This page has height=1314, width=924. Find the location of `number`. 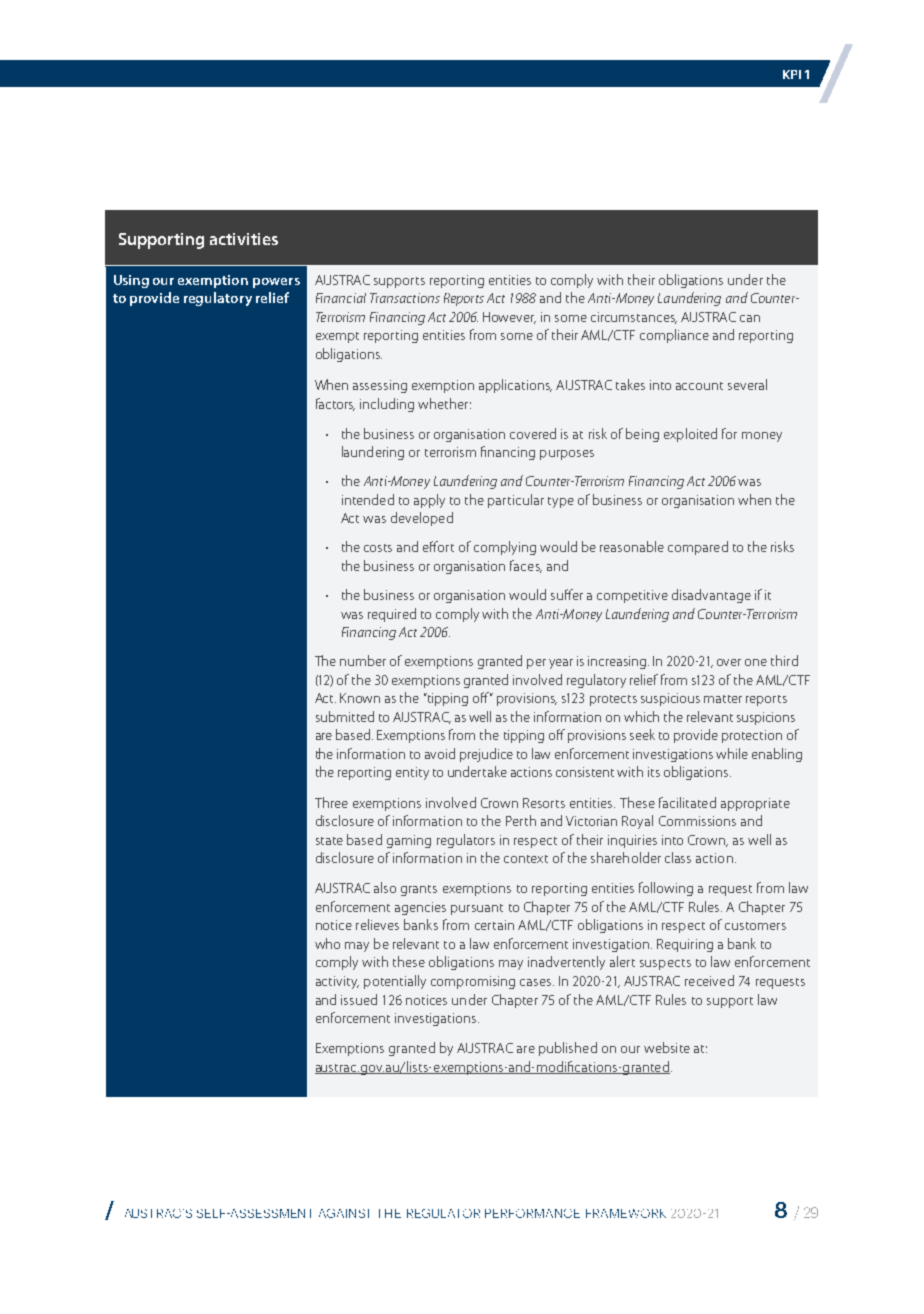

number is located at coordinates (363, 660).
